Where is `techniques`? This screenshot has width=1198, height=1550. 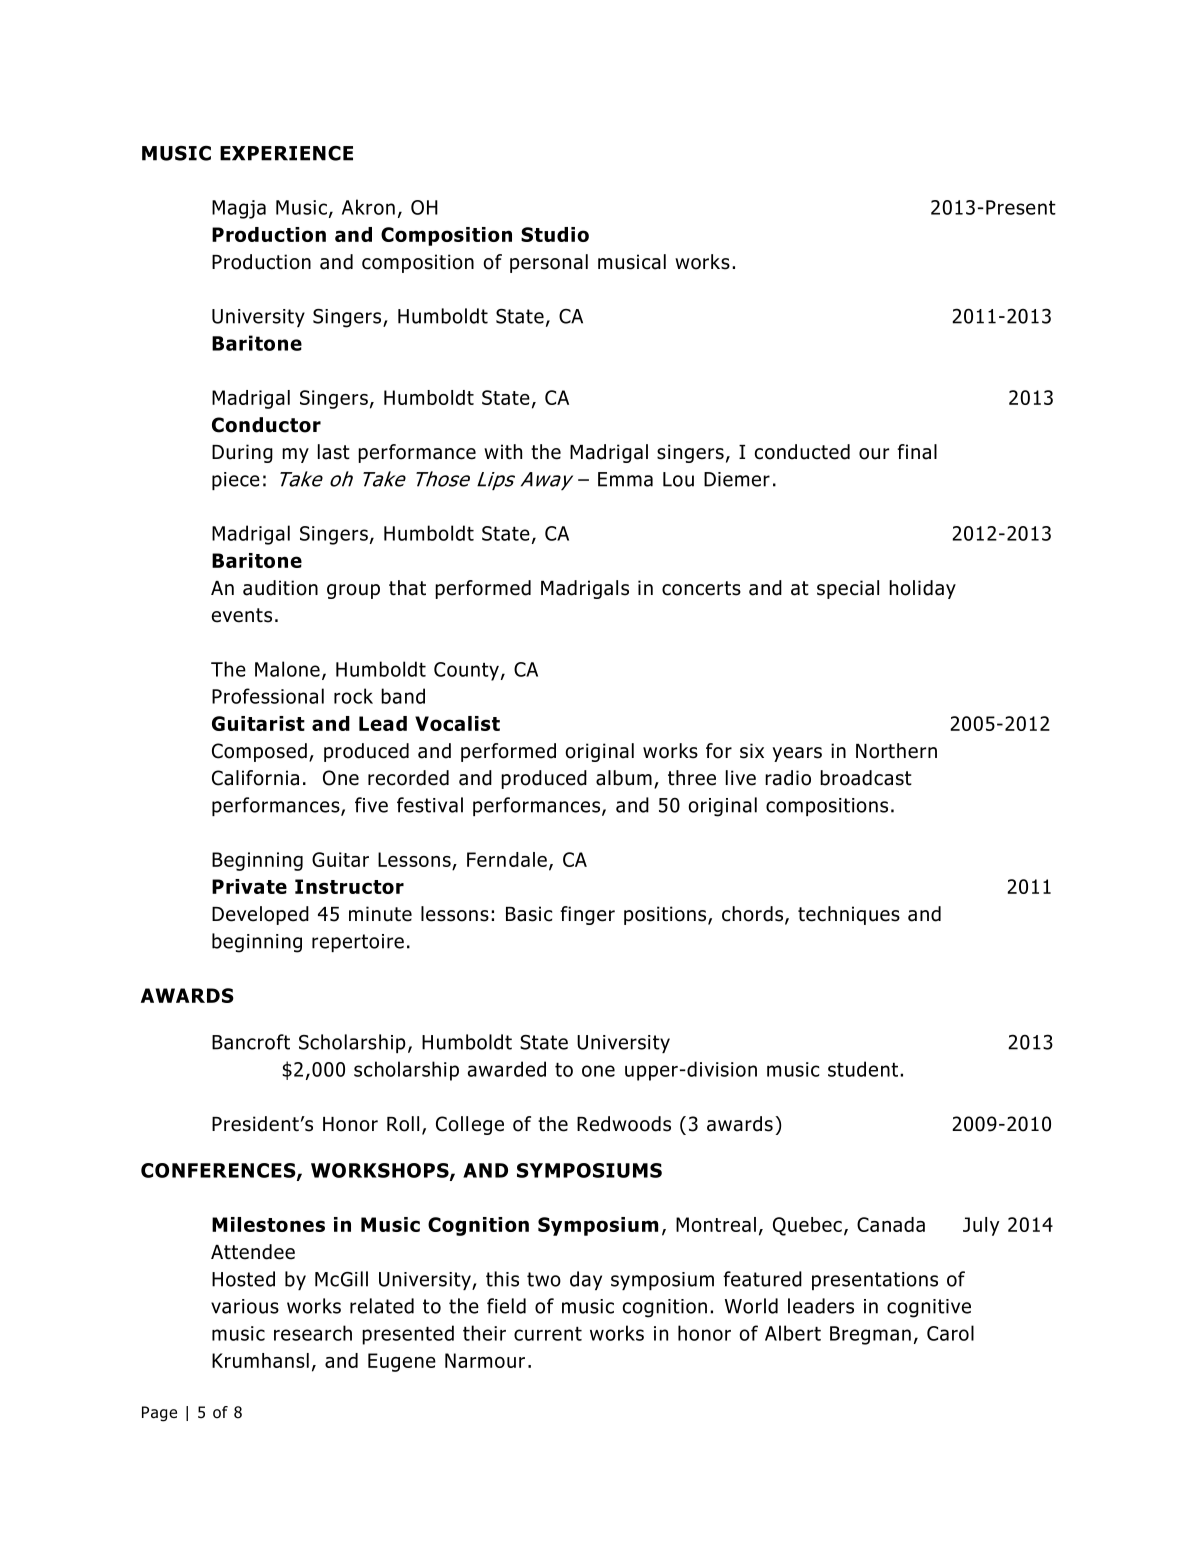 techniques is located at coordinates (849, 915).
